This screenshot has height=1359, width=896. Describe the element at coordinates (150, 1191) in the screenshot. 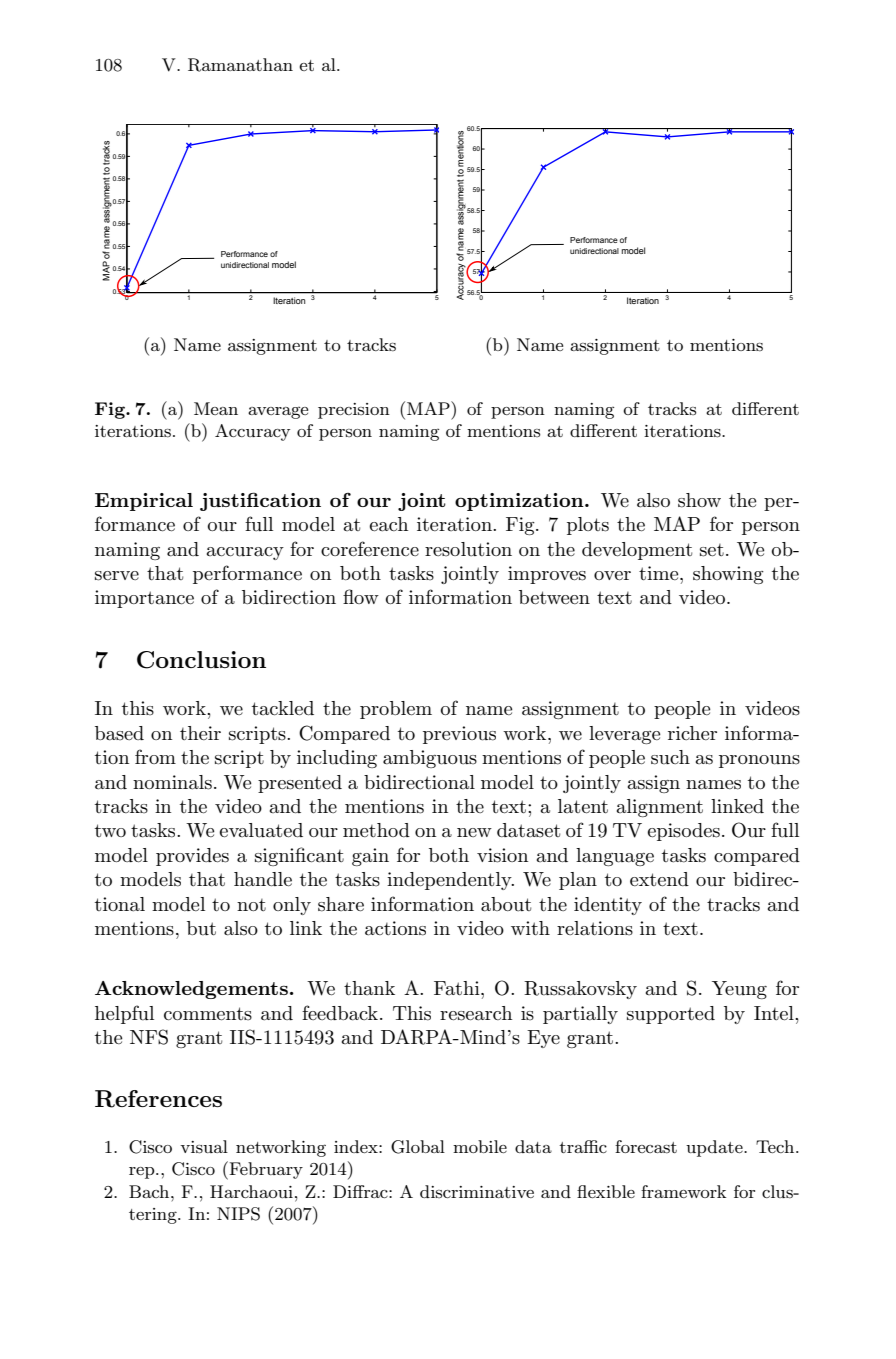

I see `Bach` at that location.
